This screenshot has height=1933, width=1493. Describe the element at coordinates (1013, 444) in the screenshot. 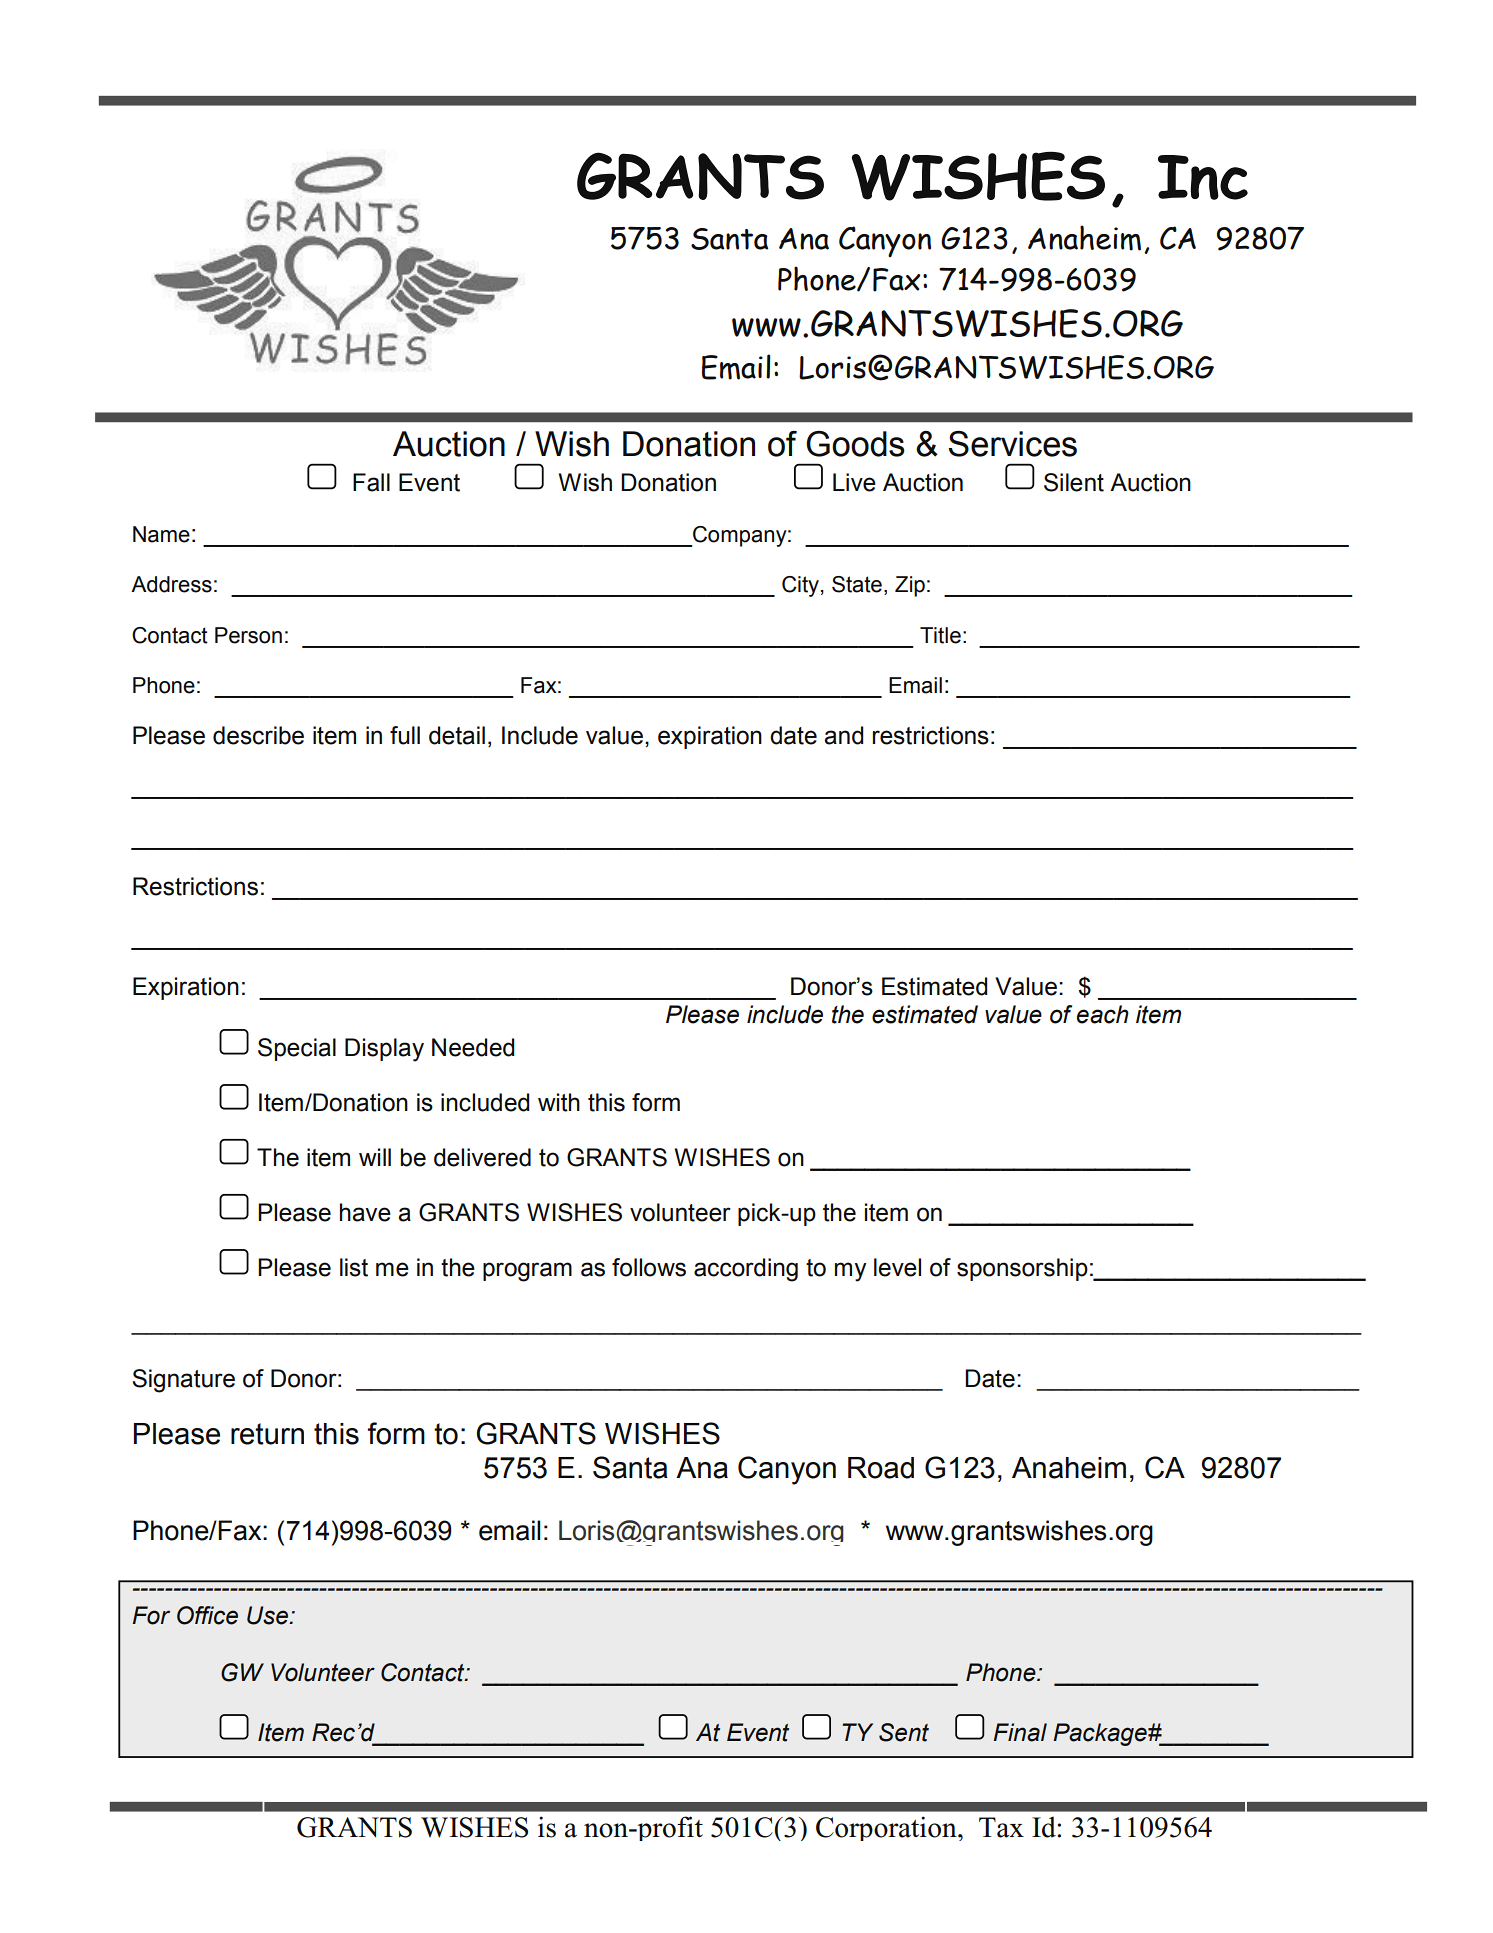

I see `Services` at that location.
